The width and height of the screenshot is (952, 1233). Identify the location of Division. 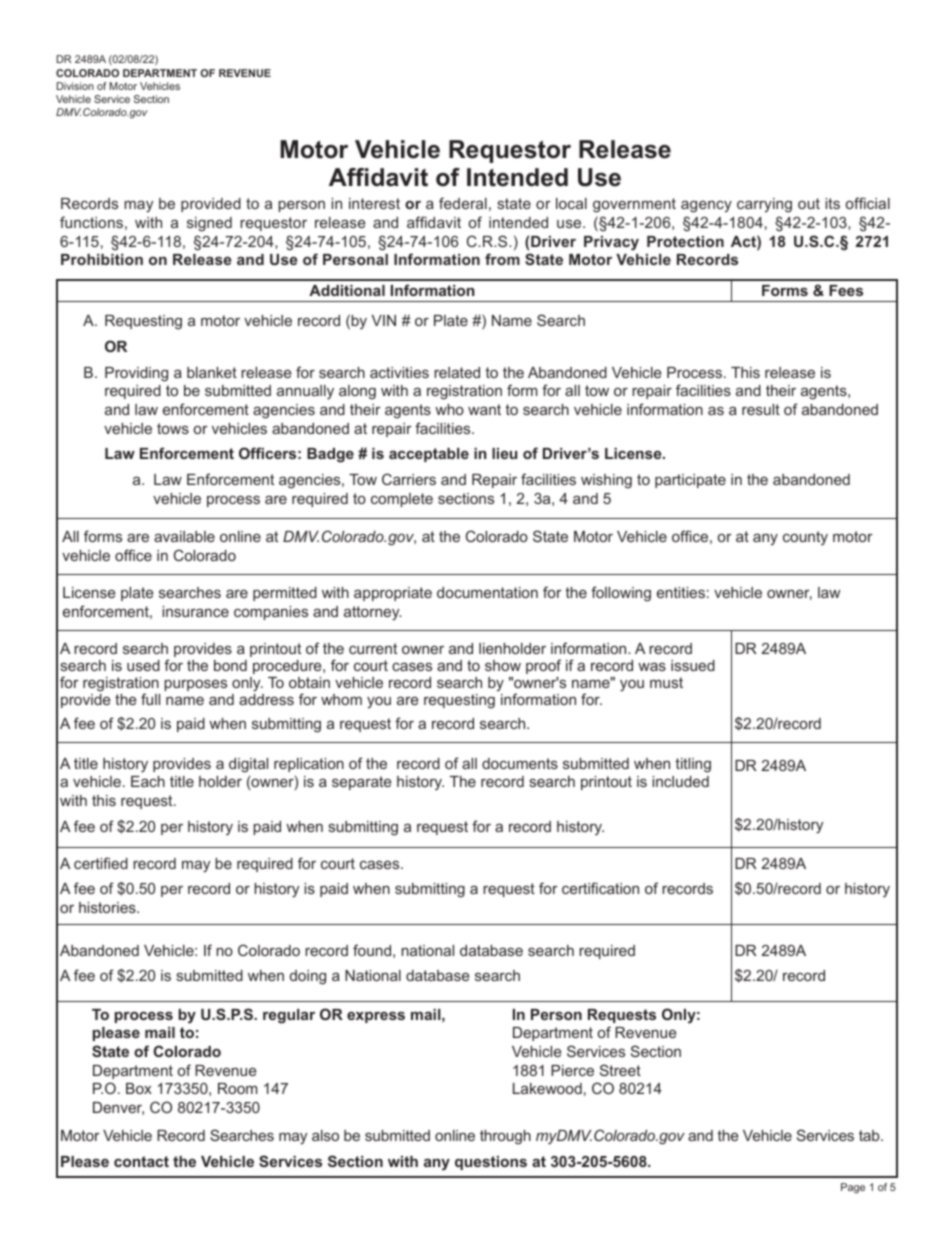
(75, 86).
